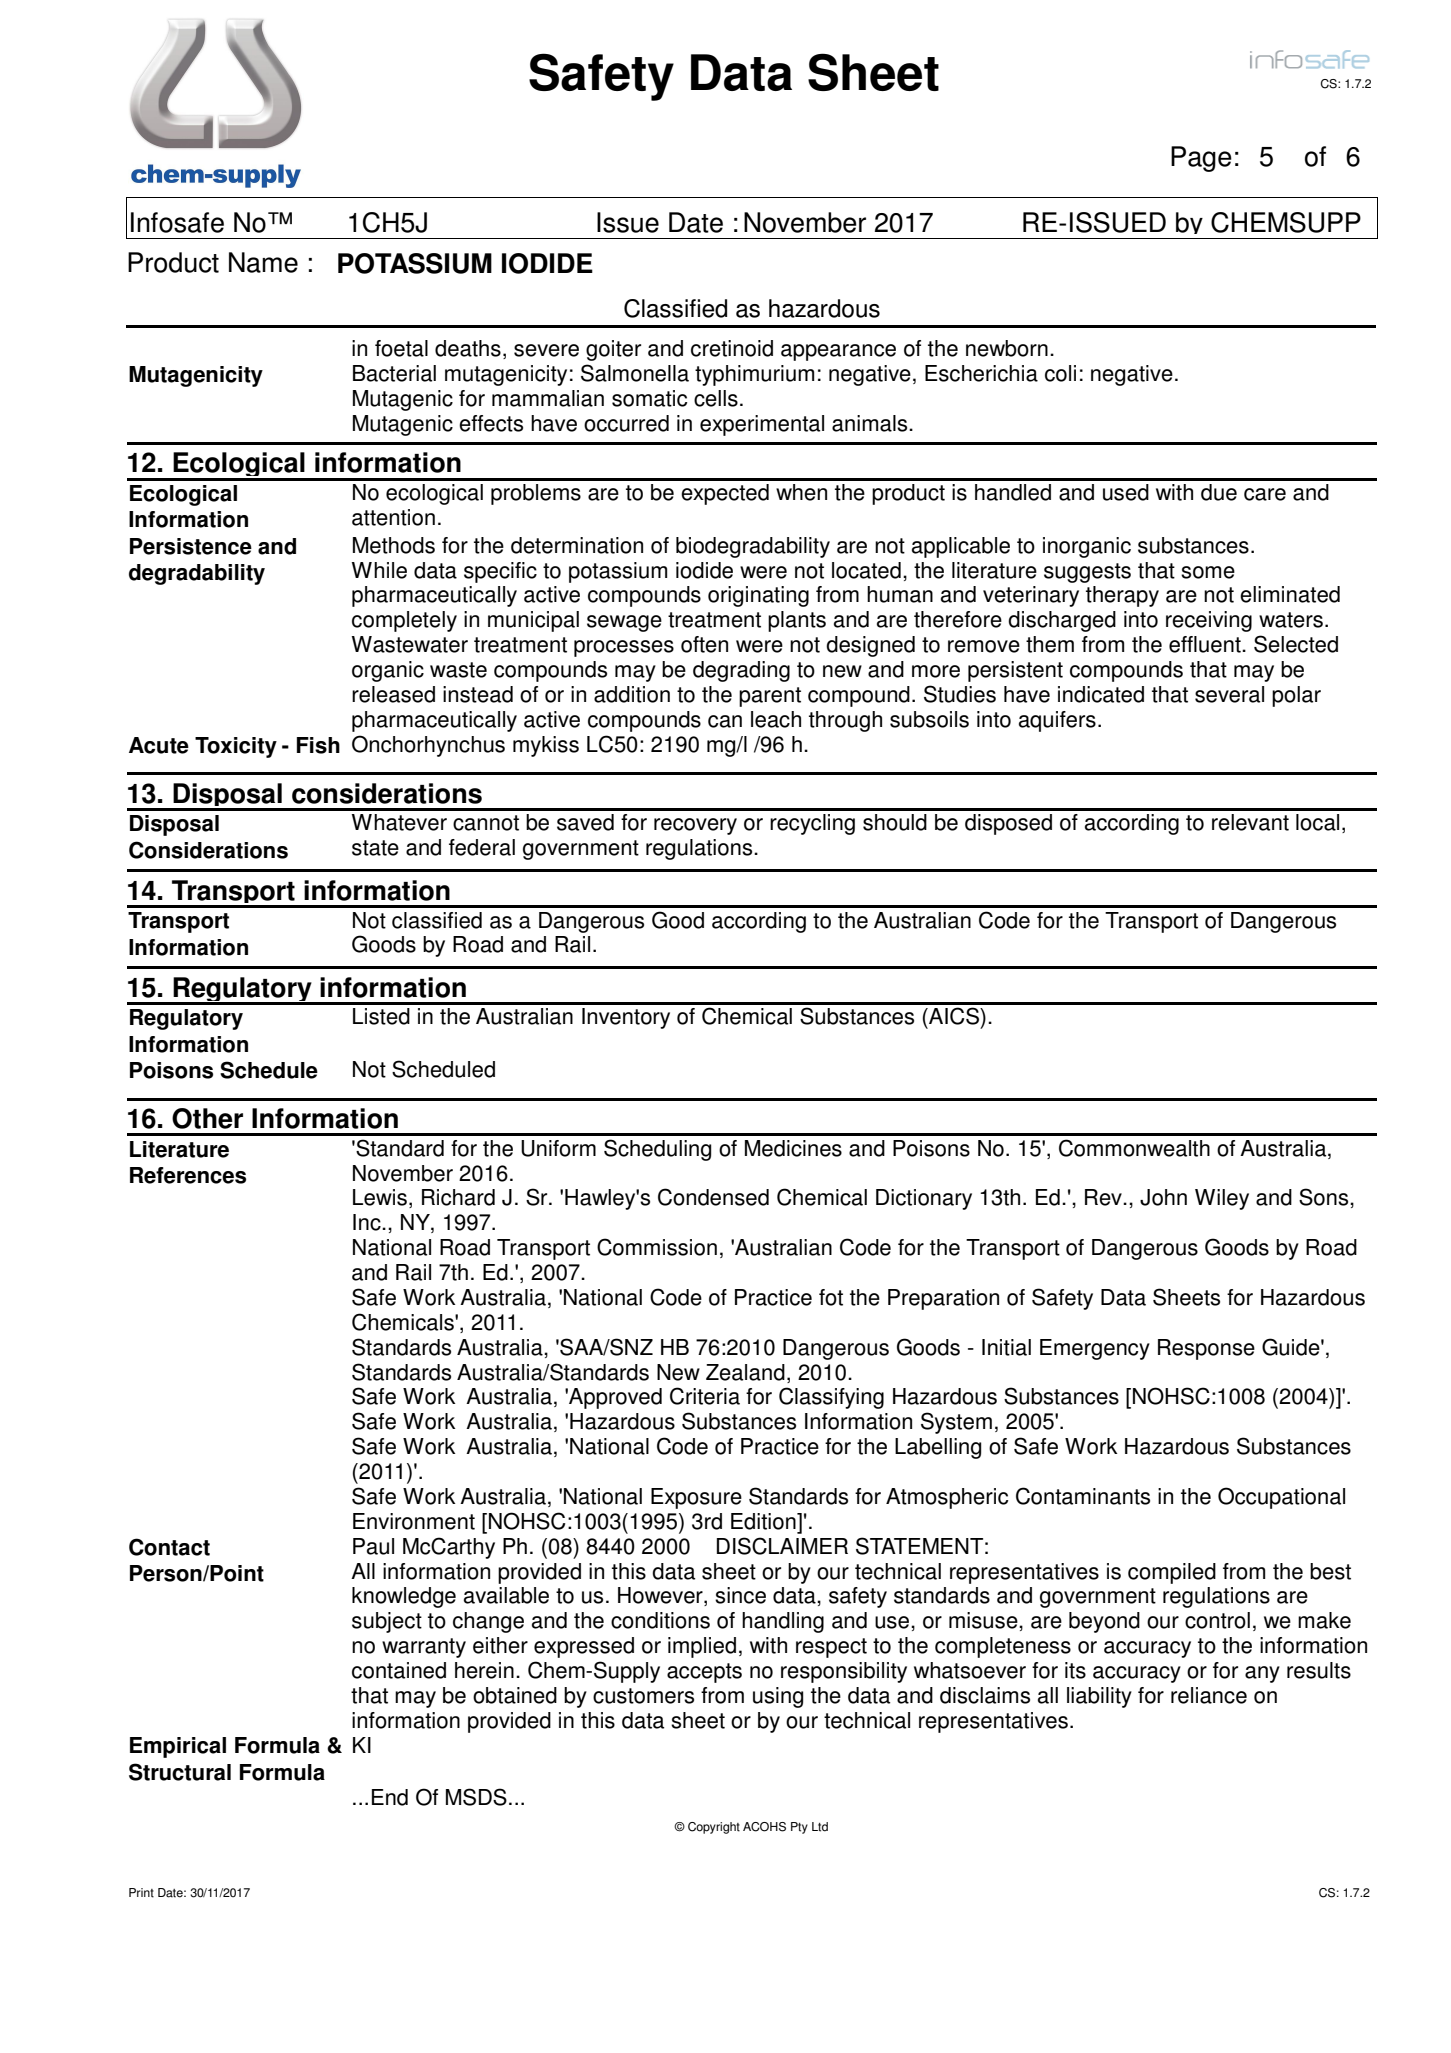 The width and height of the page is (1451, 2053). I want to click on Name, so click(263, 262).
